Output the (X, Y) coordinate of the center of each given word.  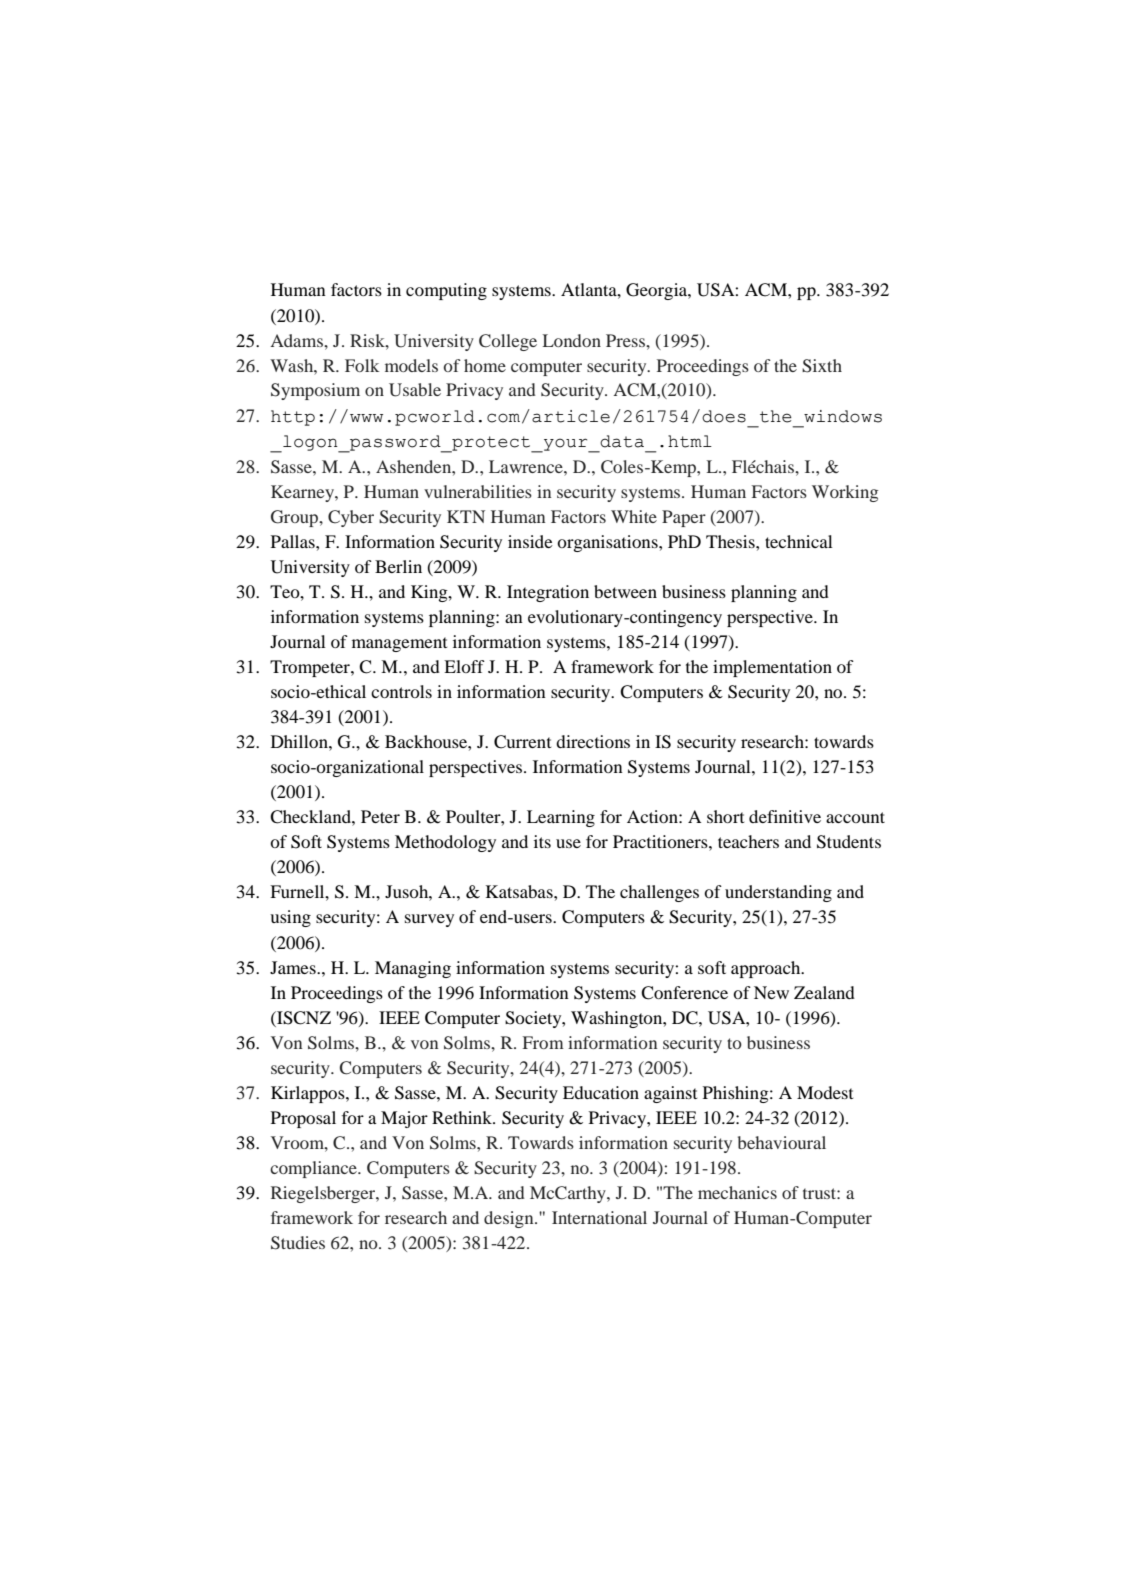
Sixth (822, 366)
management (399, 644)
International (599, 1217)
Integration (548, 593)
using (290, 918)
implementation (772, 668)
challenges (659, 893)
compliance (314, 1169)
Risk (368, 340)
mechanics (737, 1192)
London (571, 340)
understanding (778, 893)
